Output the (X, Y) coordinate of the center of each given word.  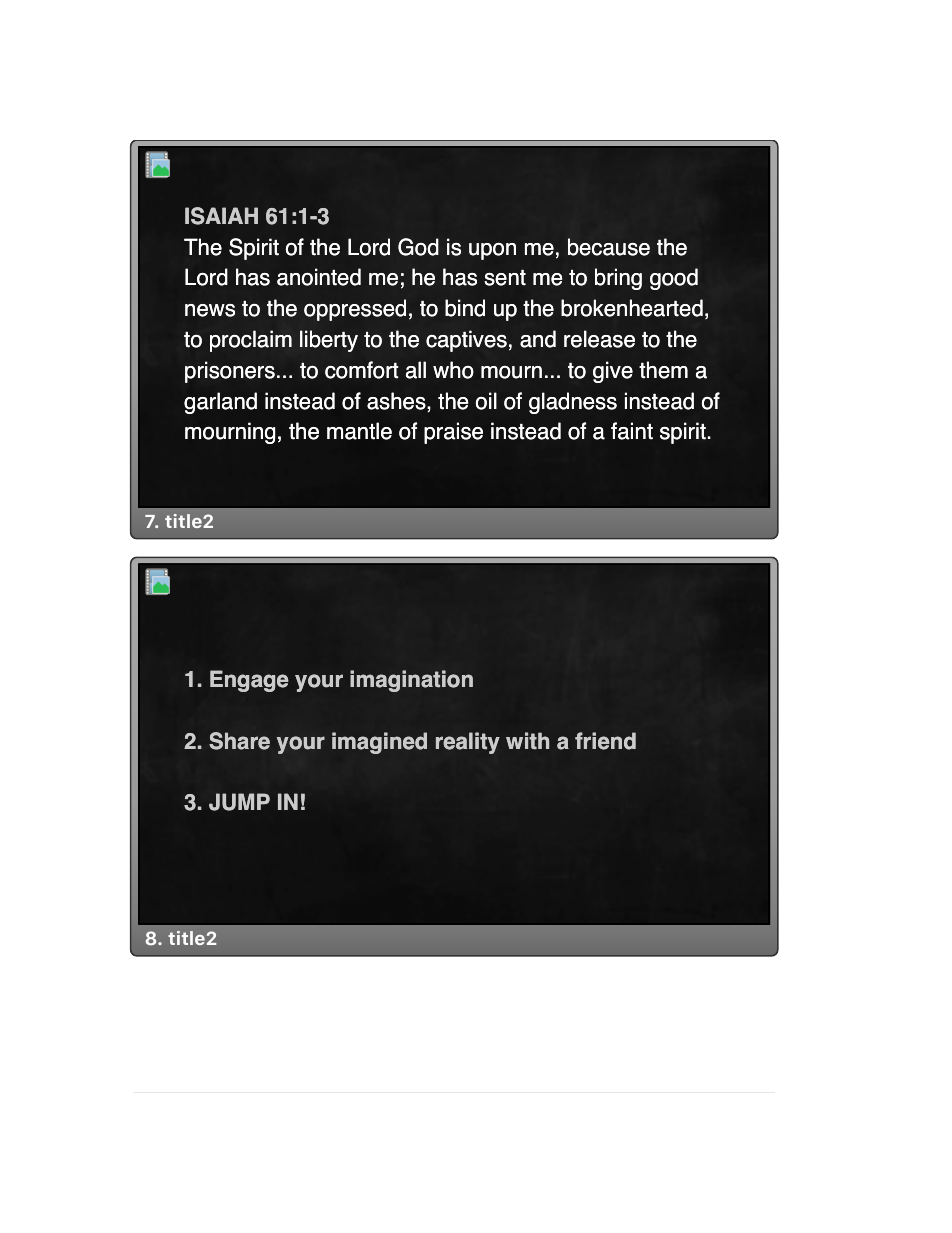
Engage (249, 681)
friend (605, 741)
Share (239, 741)
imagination (411, 681)
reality (468, 743)
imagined (379, 743)
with (527, 741)
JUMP (239, 802)
